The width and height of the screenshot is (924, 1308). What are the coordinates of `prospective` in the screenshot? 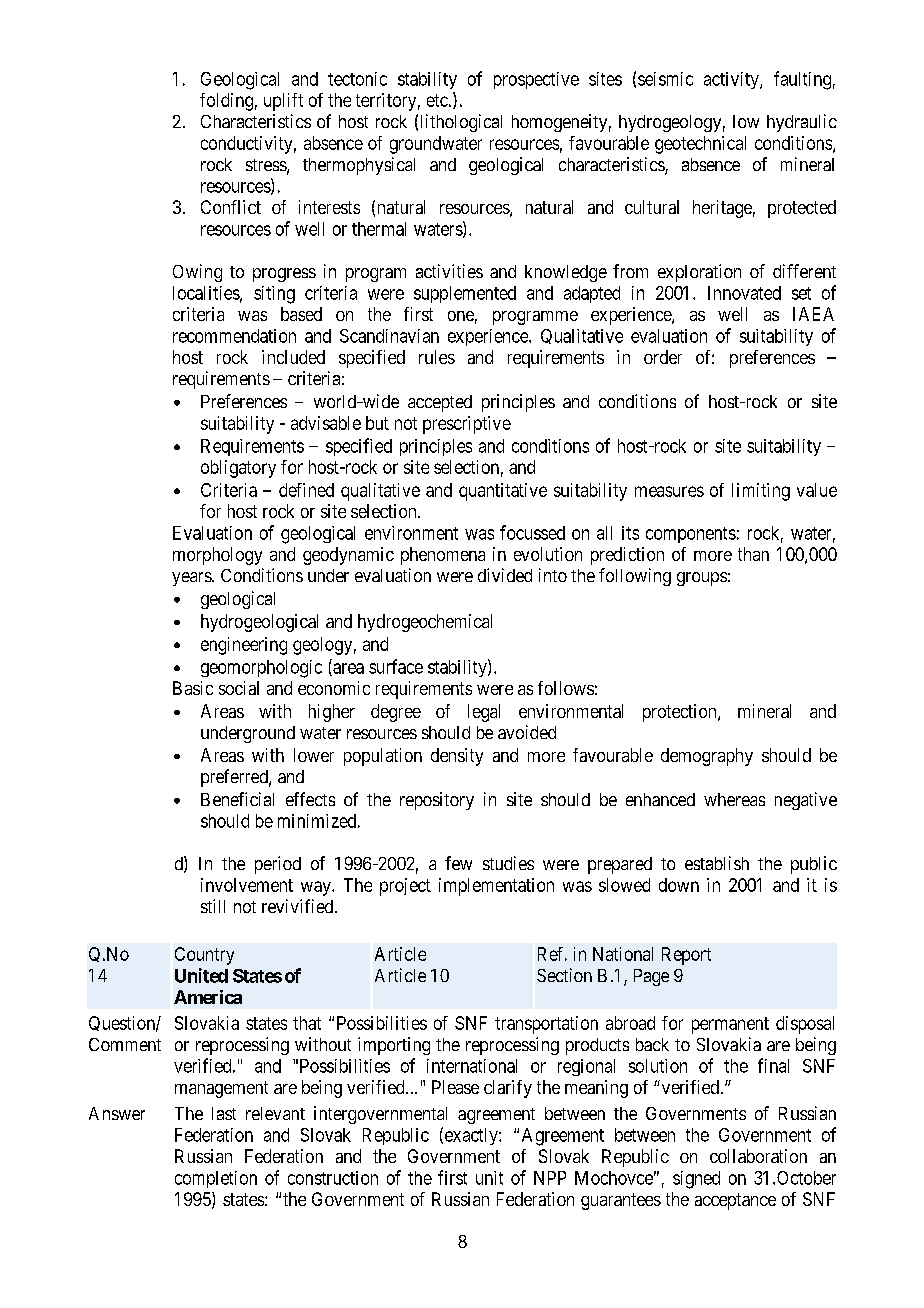 It's located at (536, 80).
